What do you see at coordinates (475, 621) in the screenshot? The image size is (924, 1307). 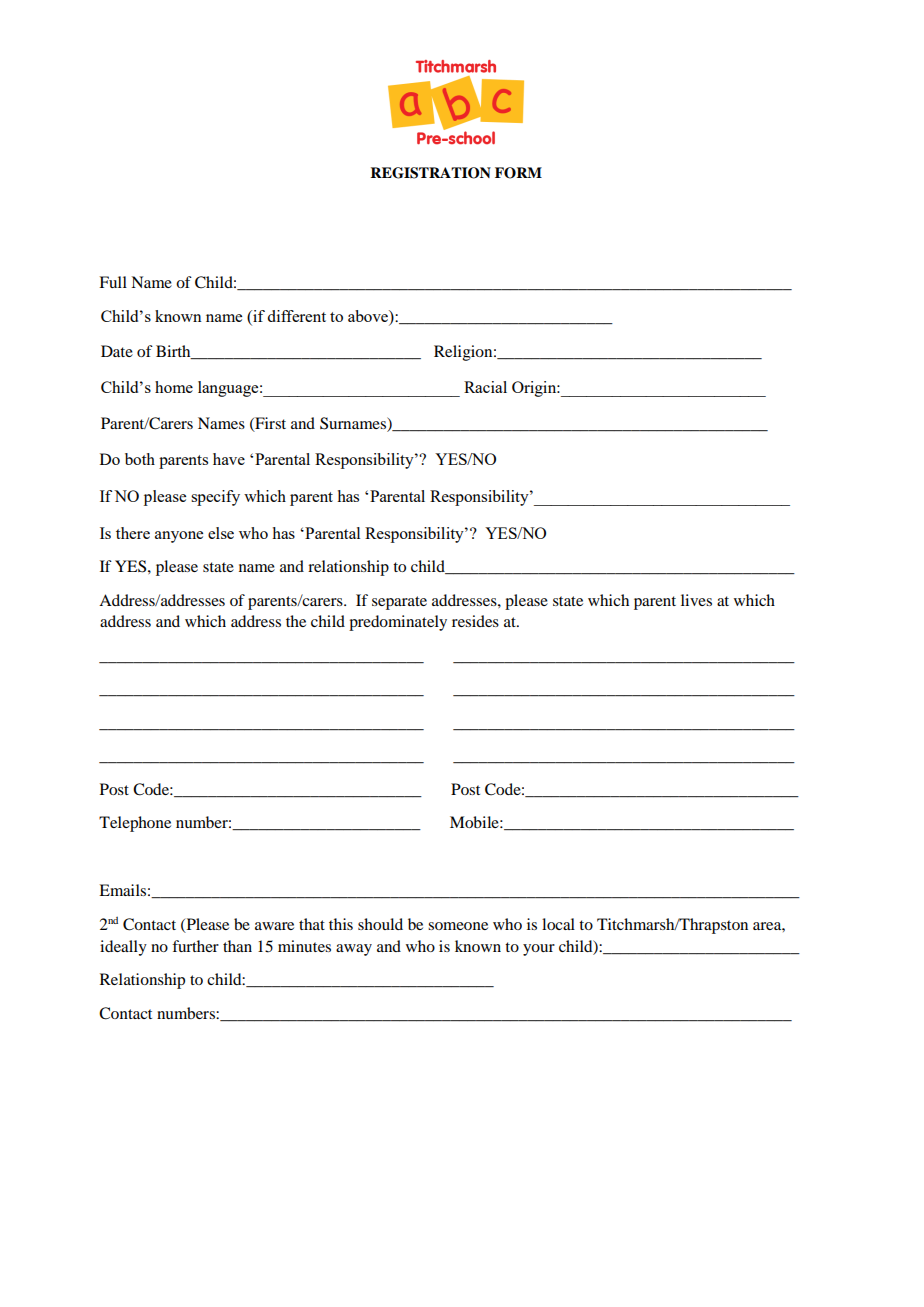 I see `resides` at bounding box center [475, 621].
